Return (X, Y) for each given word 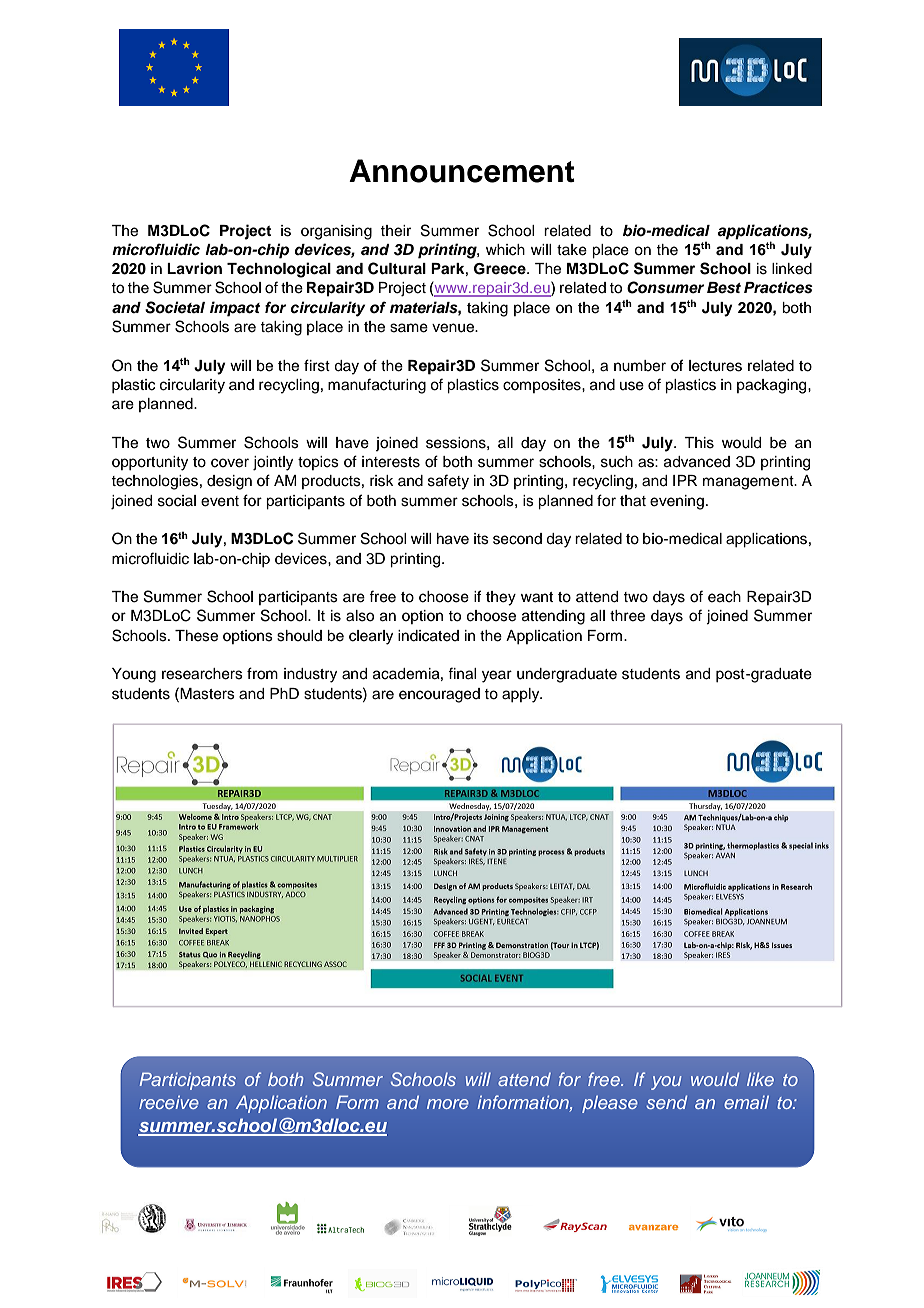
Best (724, 288)
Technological (279, 270)
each (724, 597)
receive (169, 1102)
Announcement (462, 171)
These (196, 636)
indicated (428, 636)
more (448, 1104)
